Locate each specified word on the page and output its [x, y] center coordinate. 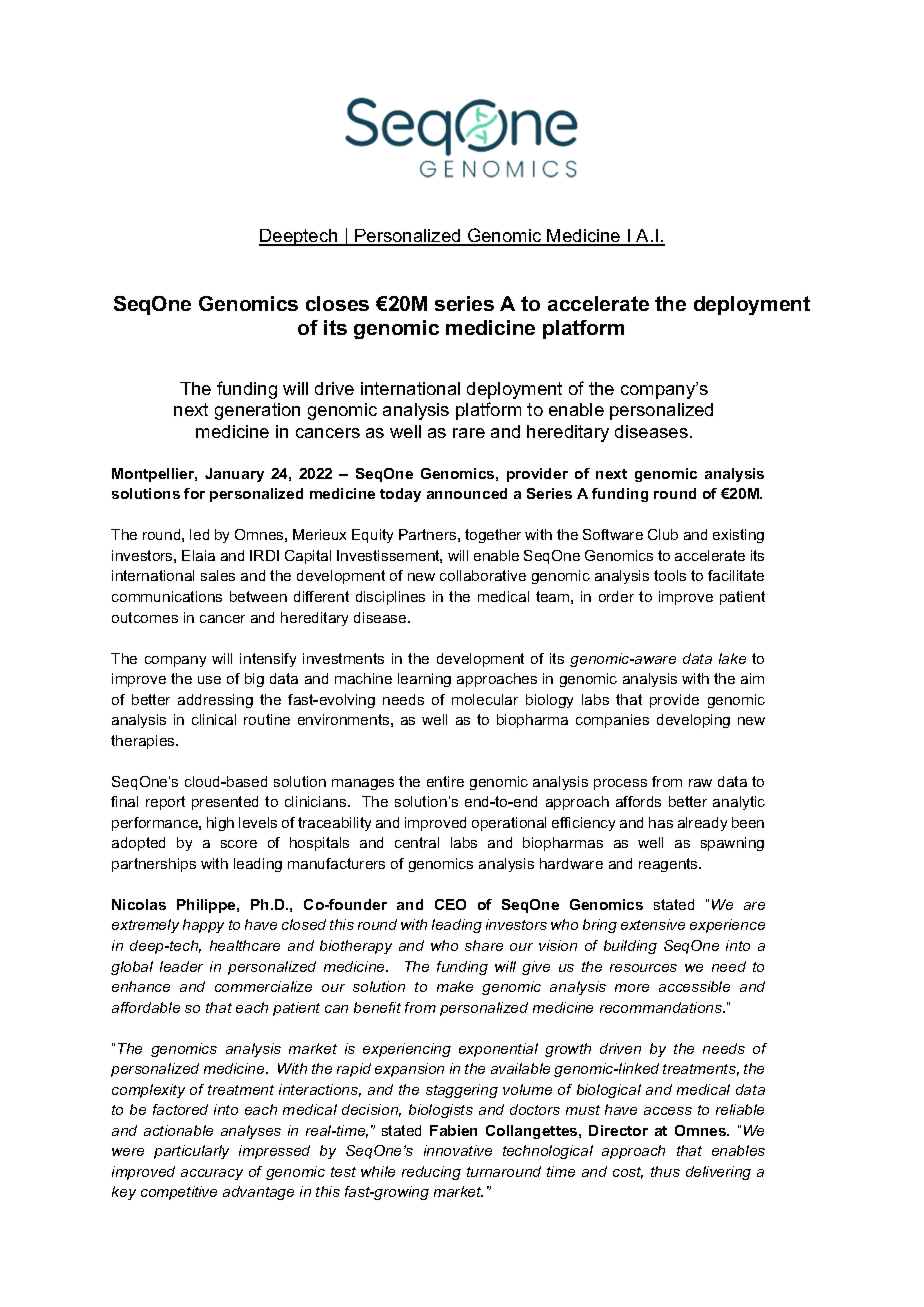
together [493, 536]
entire [445, 781]
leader [181, 966]
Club [663, 534]
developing [693, 721]
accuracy [212, 1174]
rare [469, 433]
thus [665, 1171]
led [199, 534]
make [455, 986]
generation [257, 411]
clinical [214, 719]
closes [337, 303]
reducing [431, 1173]
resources [643, 968]
